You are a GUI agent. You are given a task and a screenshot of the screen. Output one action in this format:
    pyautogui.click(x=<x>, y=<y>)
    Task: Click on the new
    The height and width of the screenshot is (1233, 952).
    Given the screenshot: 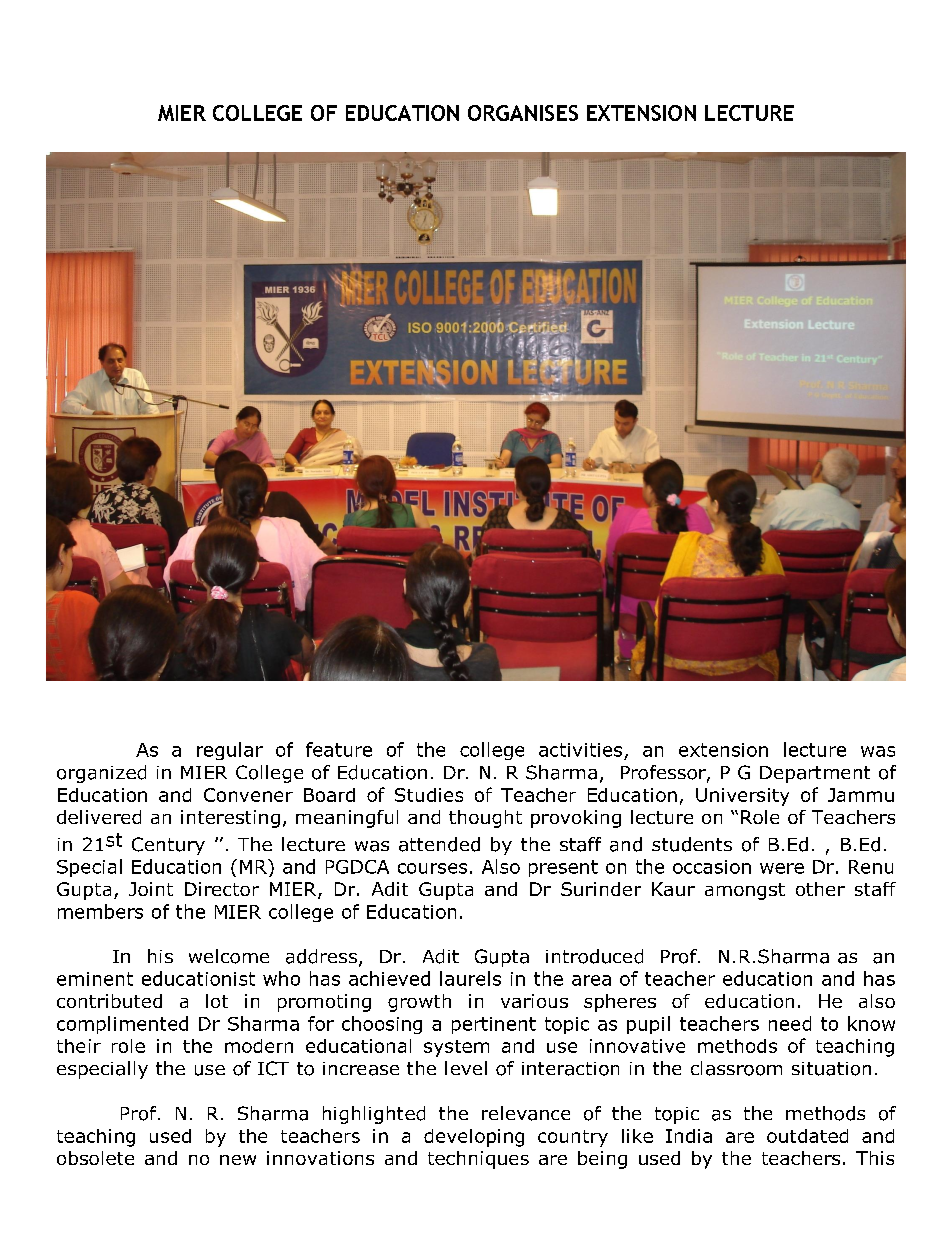 What is the action you would take?
    pyautogui.click(x=238, y=1160)
